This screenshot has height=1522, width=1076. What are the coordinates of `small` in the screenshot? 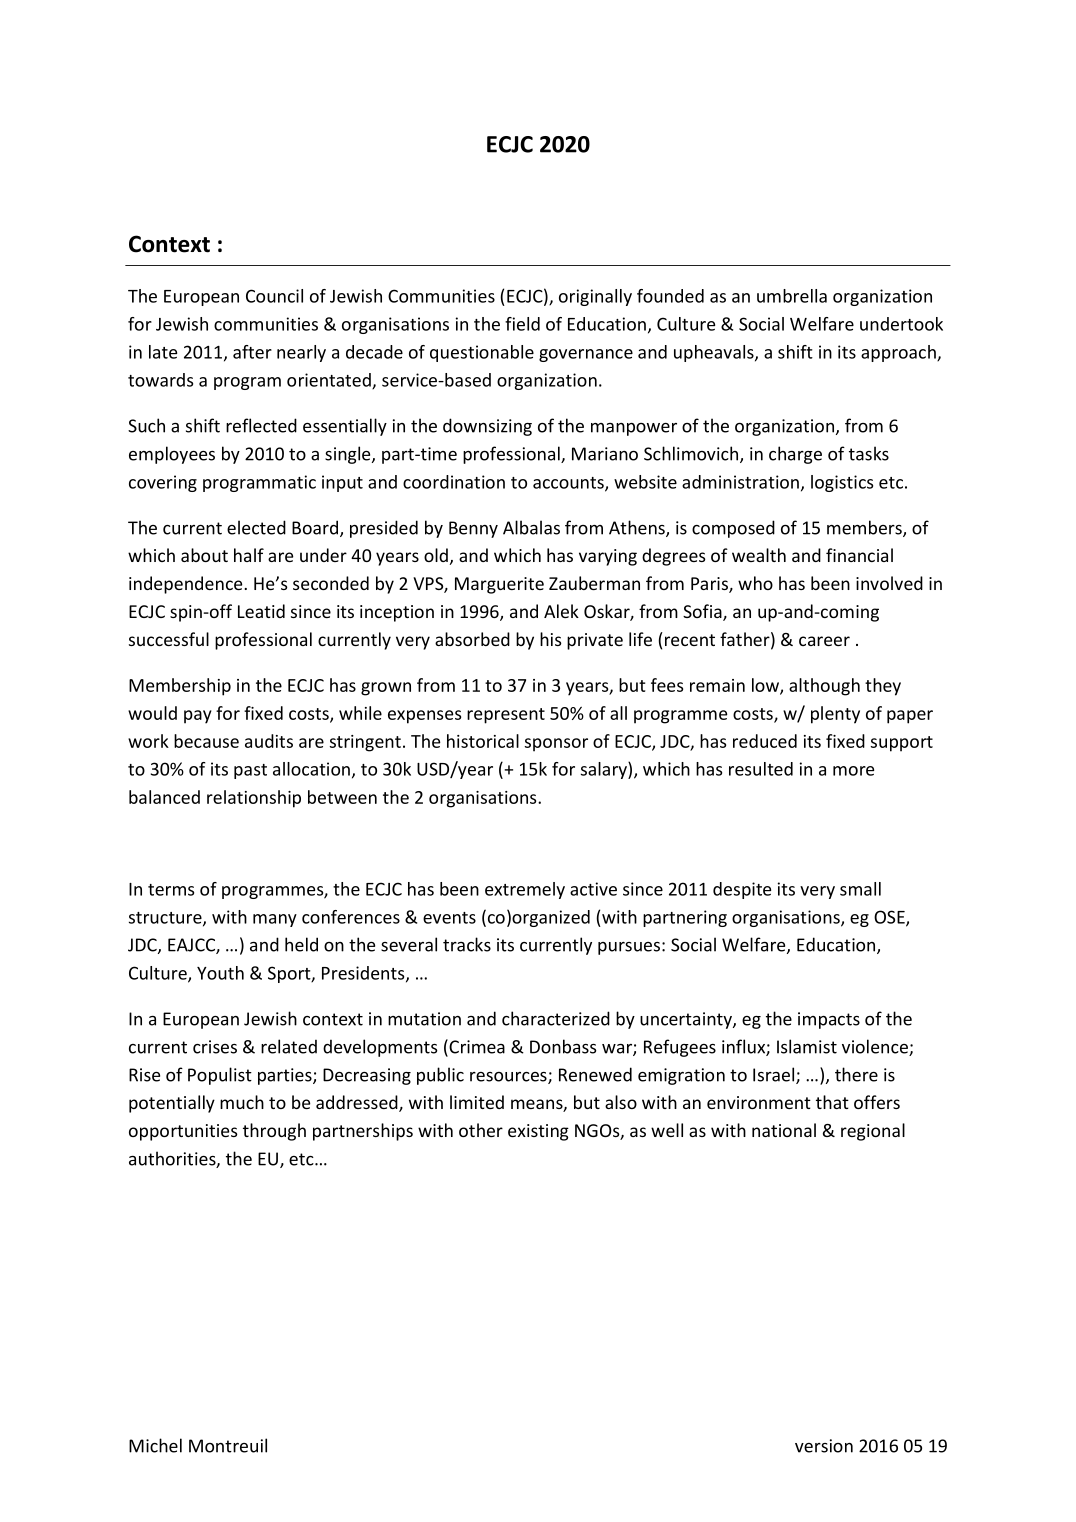 It's located at (860, 889).
